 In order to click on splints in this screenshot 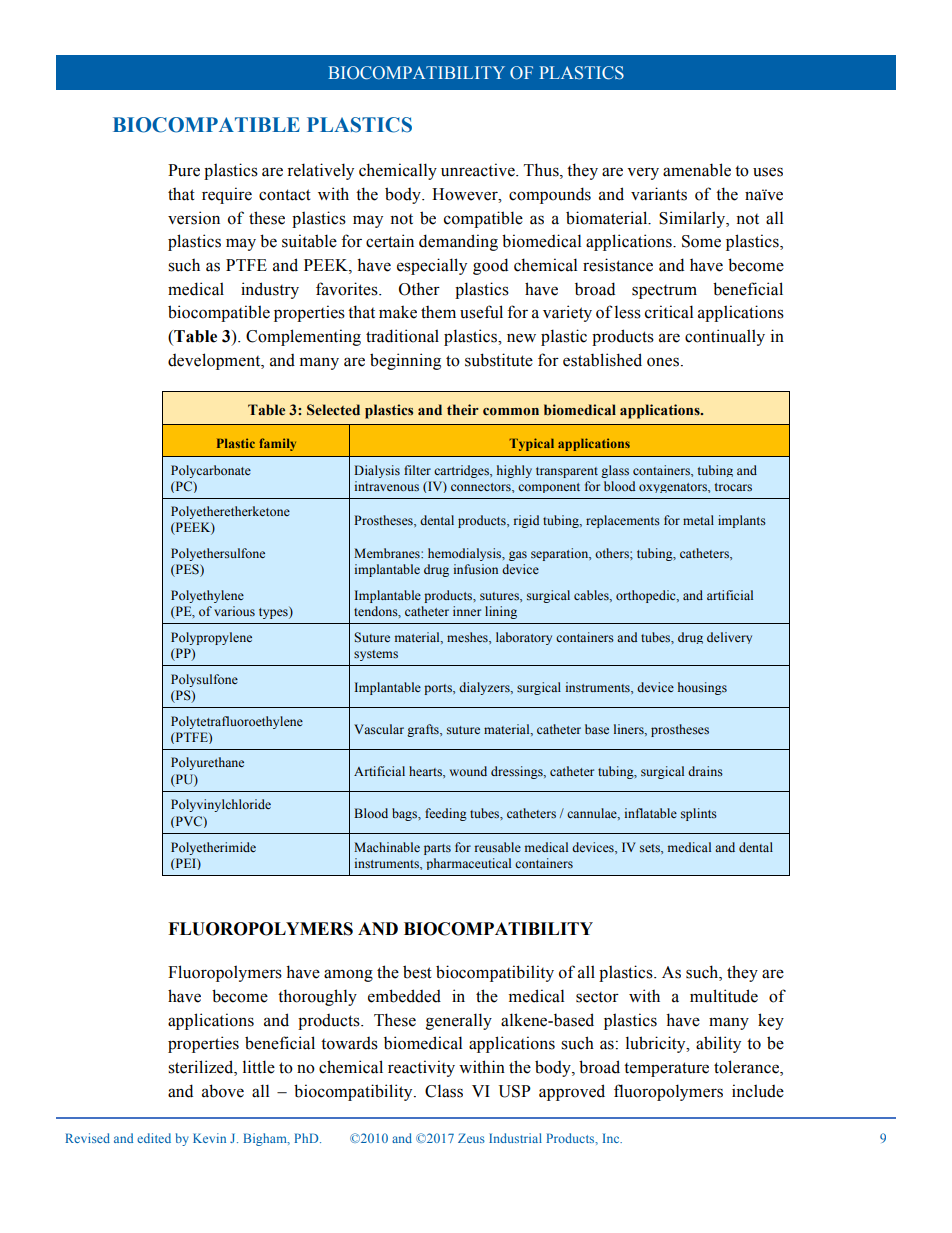, I will do `click(699, 814)`.
